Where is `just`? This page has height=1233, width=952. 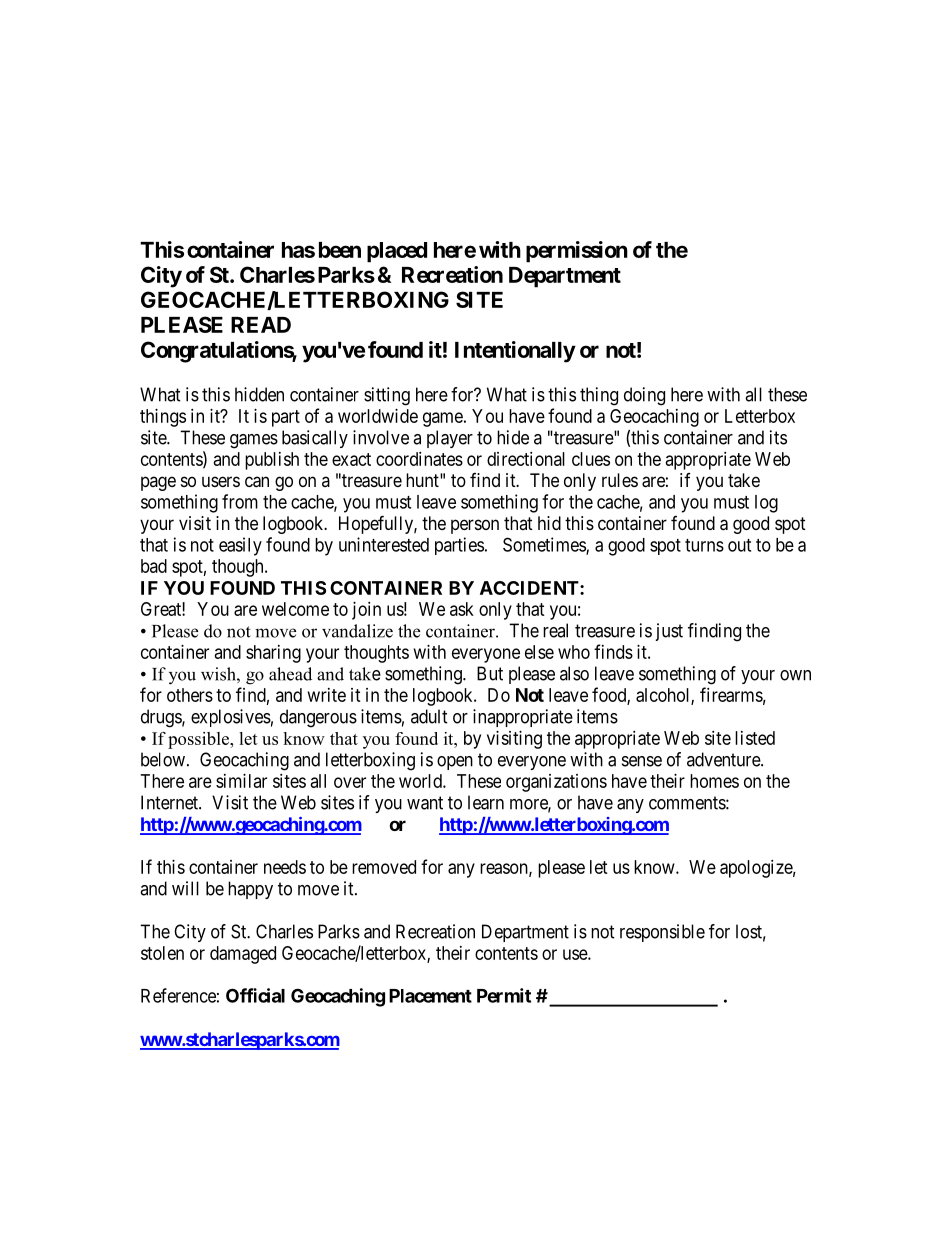 just is located at coordinates (669, 632).
